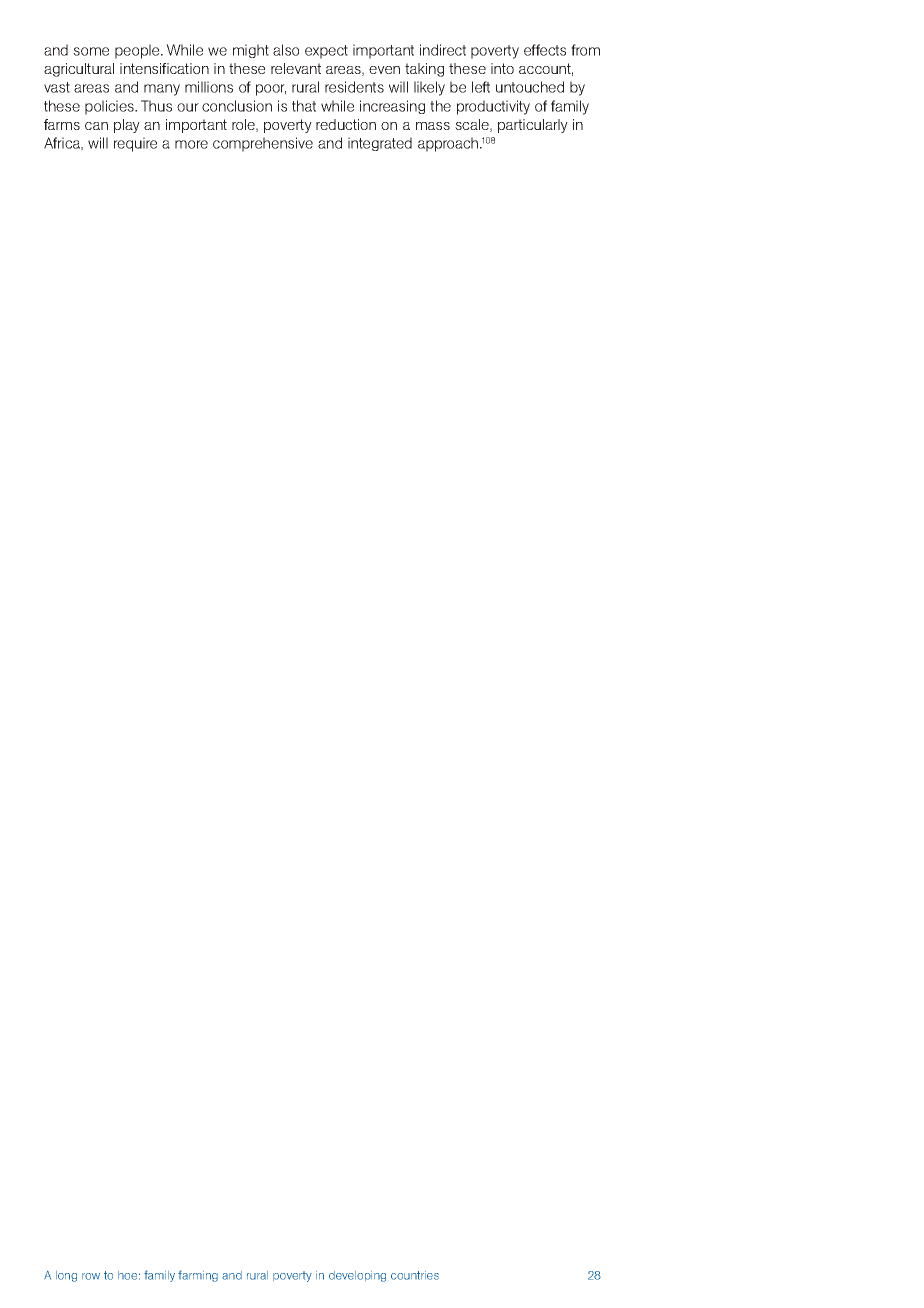 Image resolution: width=924 pixels, height=1308 pixels. What do you see at coordinates (304, 106) in the document?
I see `that` at bounding box center [304, 106].
